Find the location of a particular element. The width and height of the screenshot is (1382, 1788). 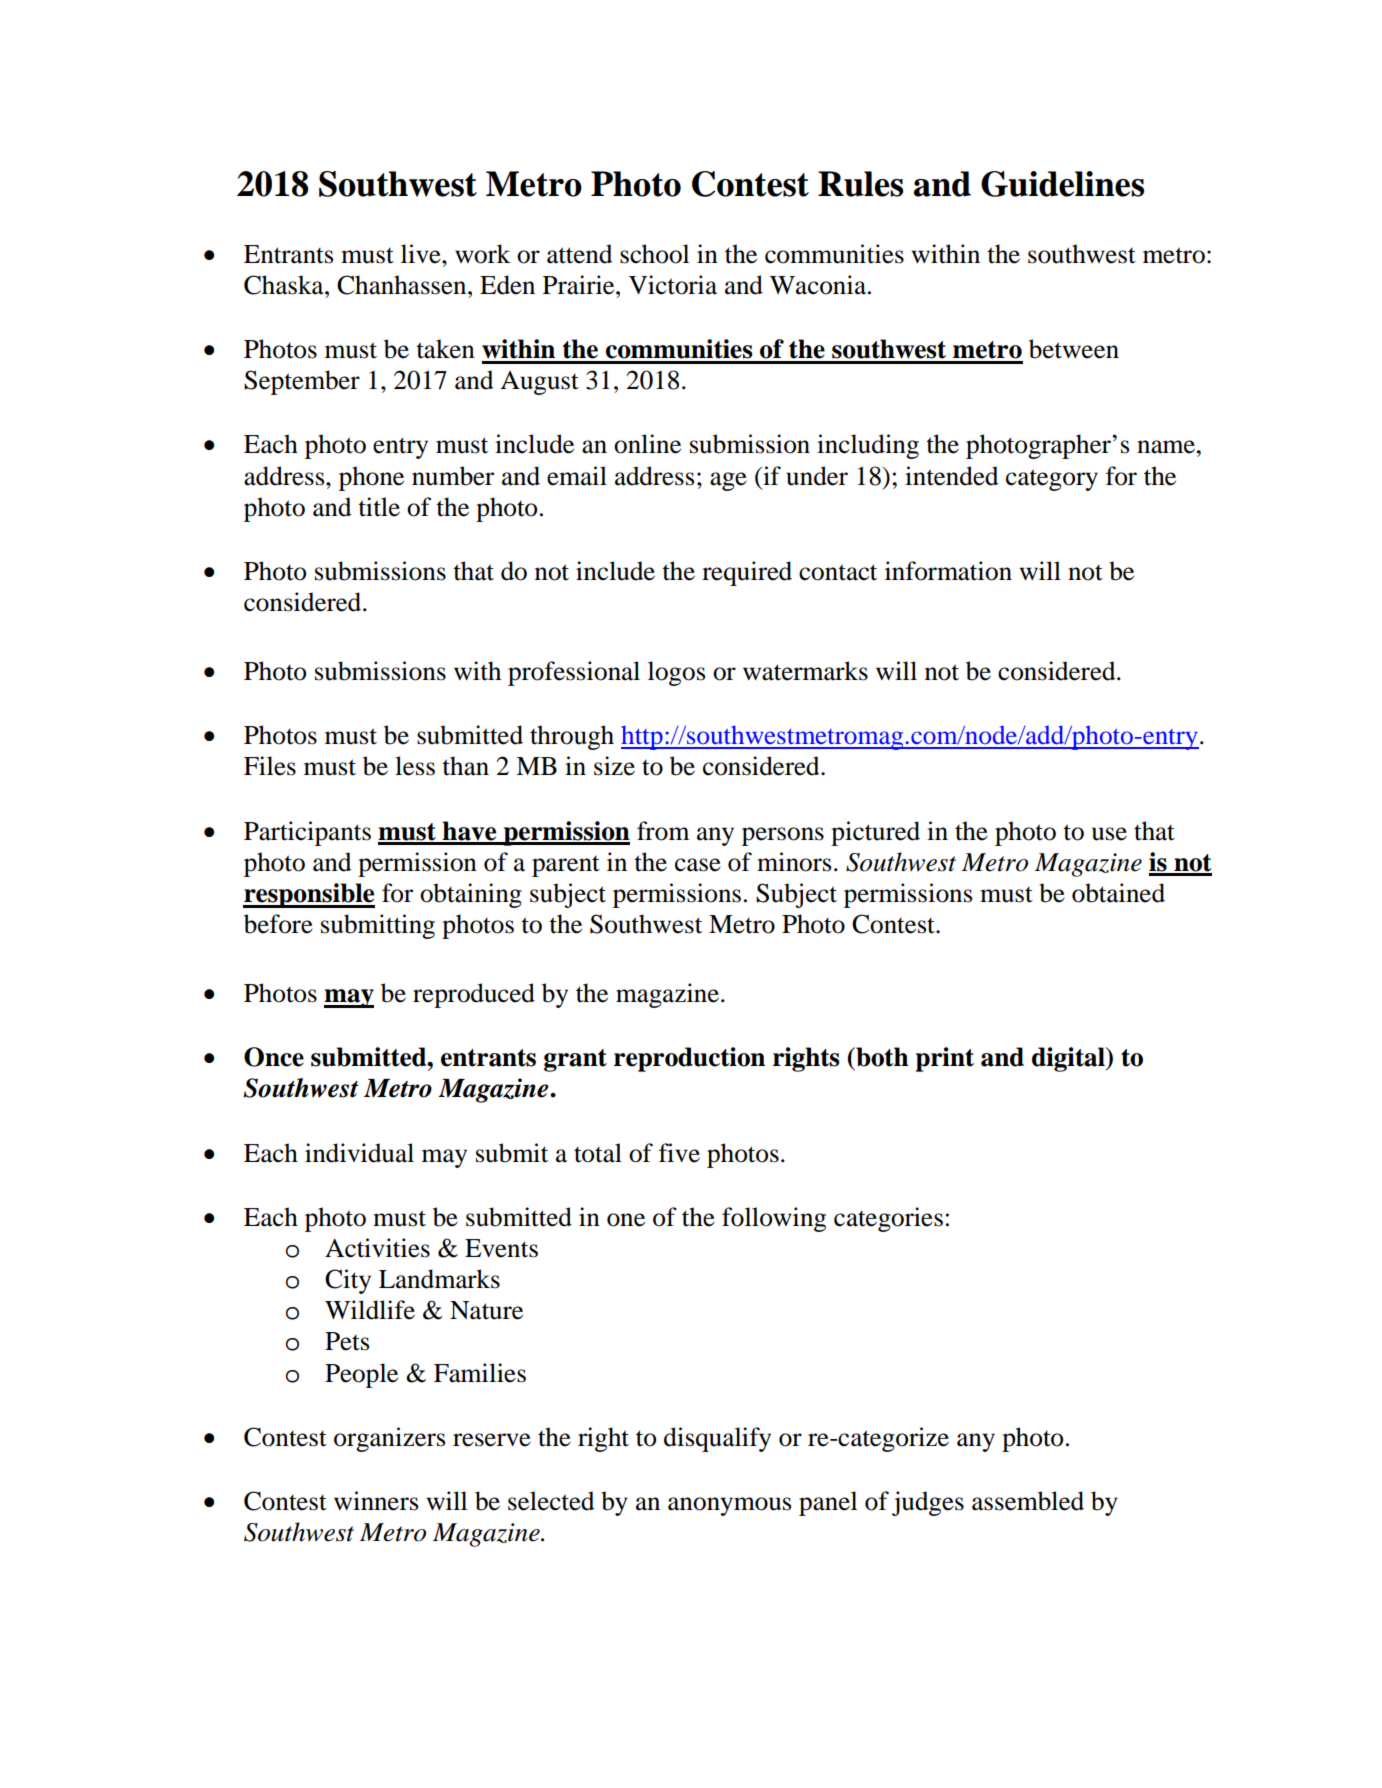

less is located at coordinates (415, 766).
